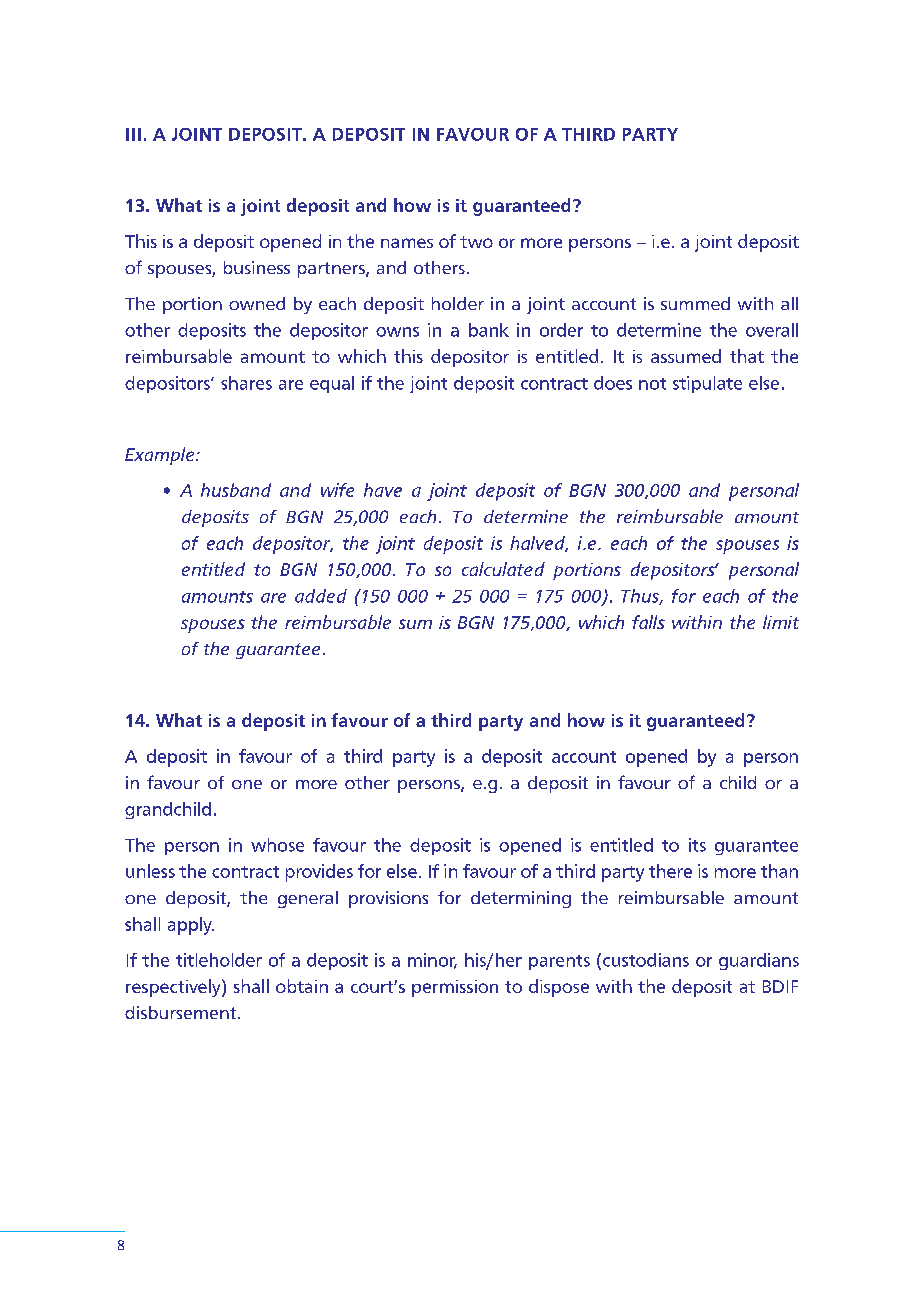 This screenshot has height=1311, width=924. What do you see at coordinates (707, 384) in the screenshot?
I see `stipulate` at bounding box center [707, 384].
